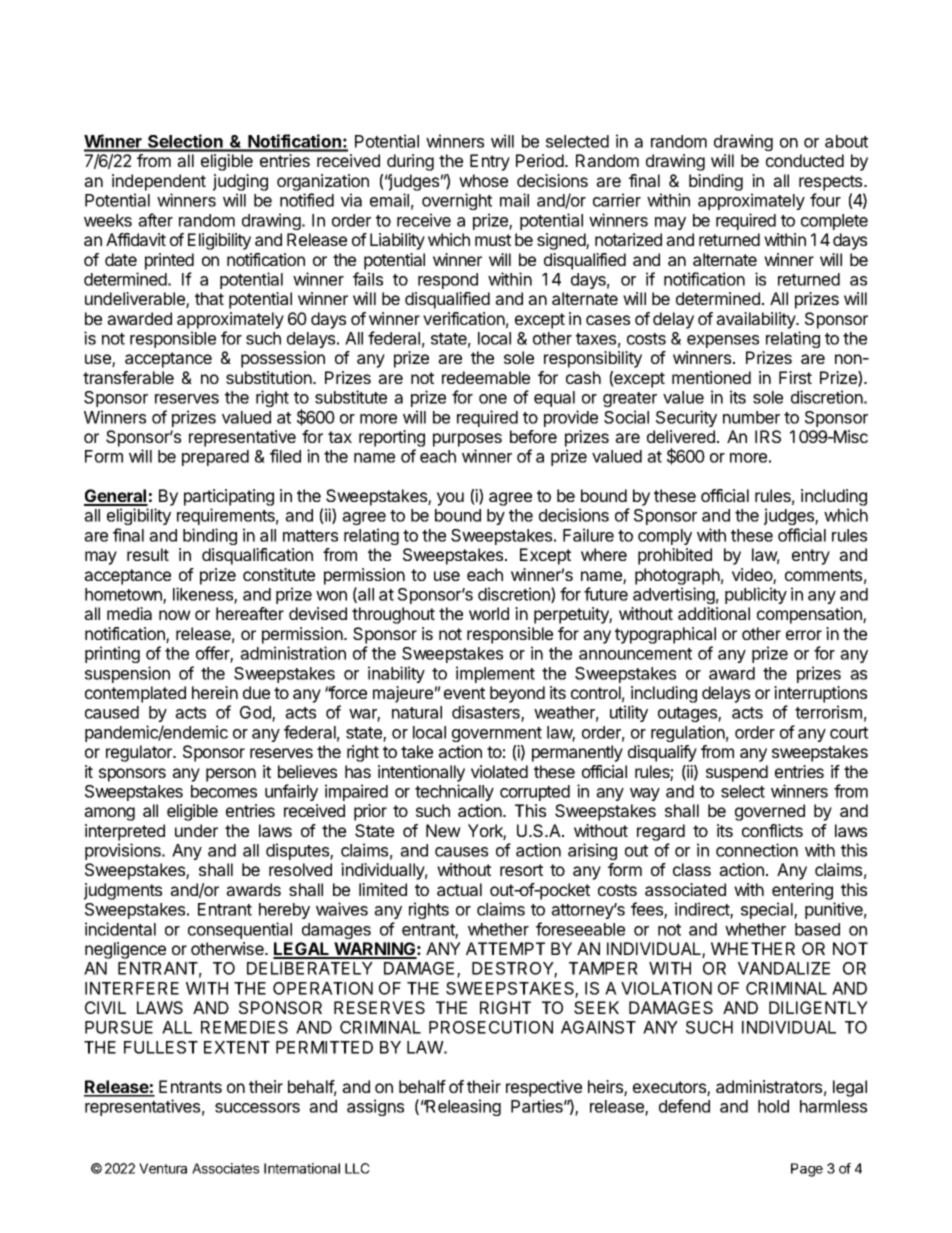  I want to click on Associates, so click(225, 1168).
